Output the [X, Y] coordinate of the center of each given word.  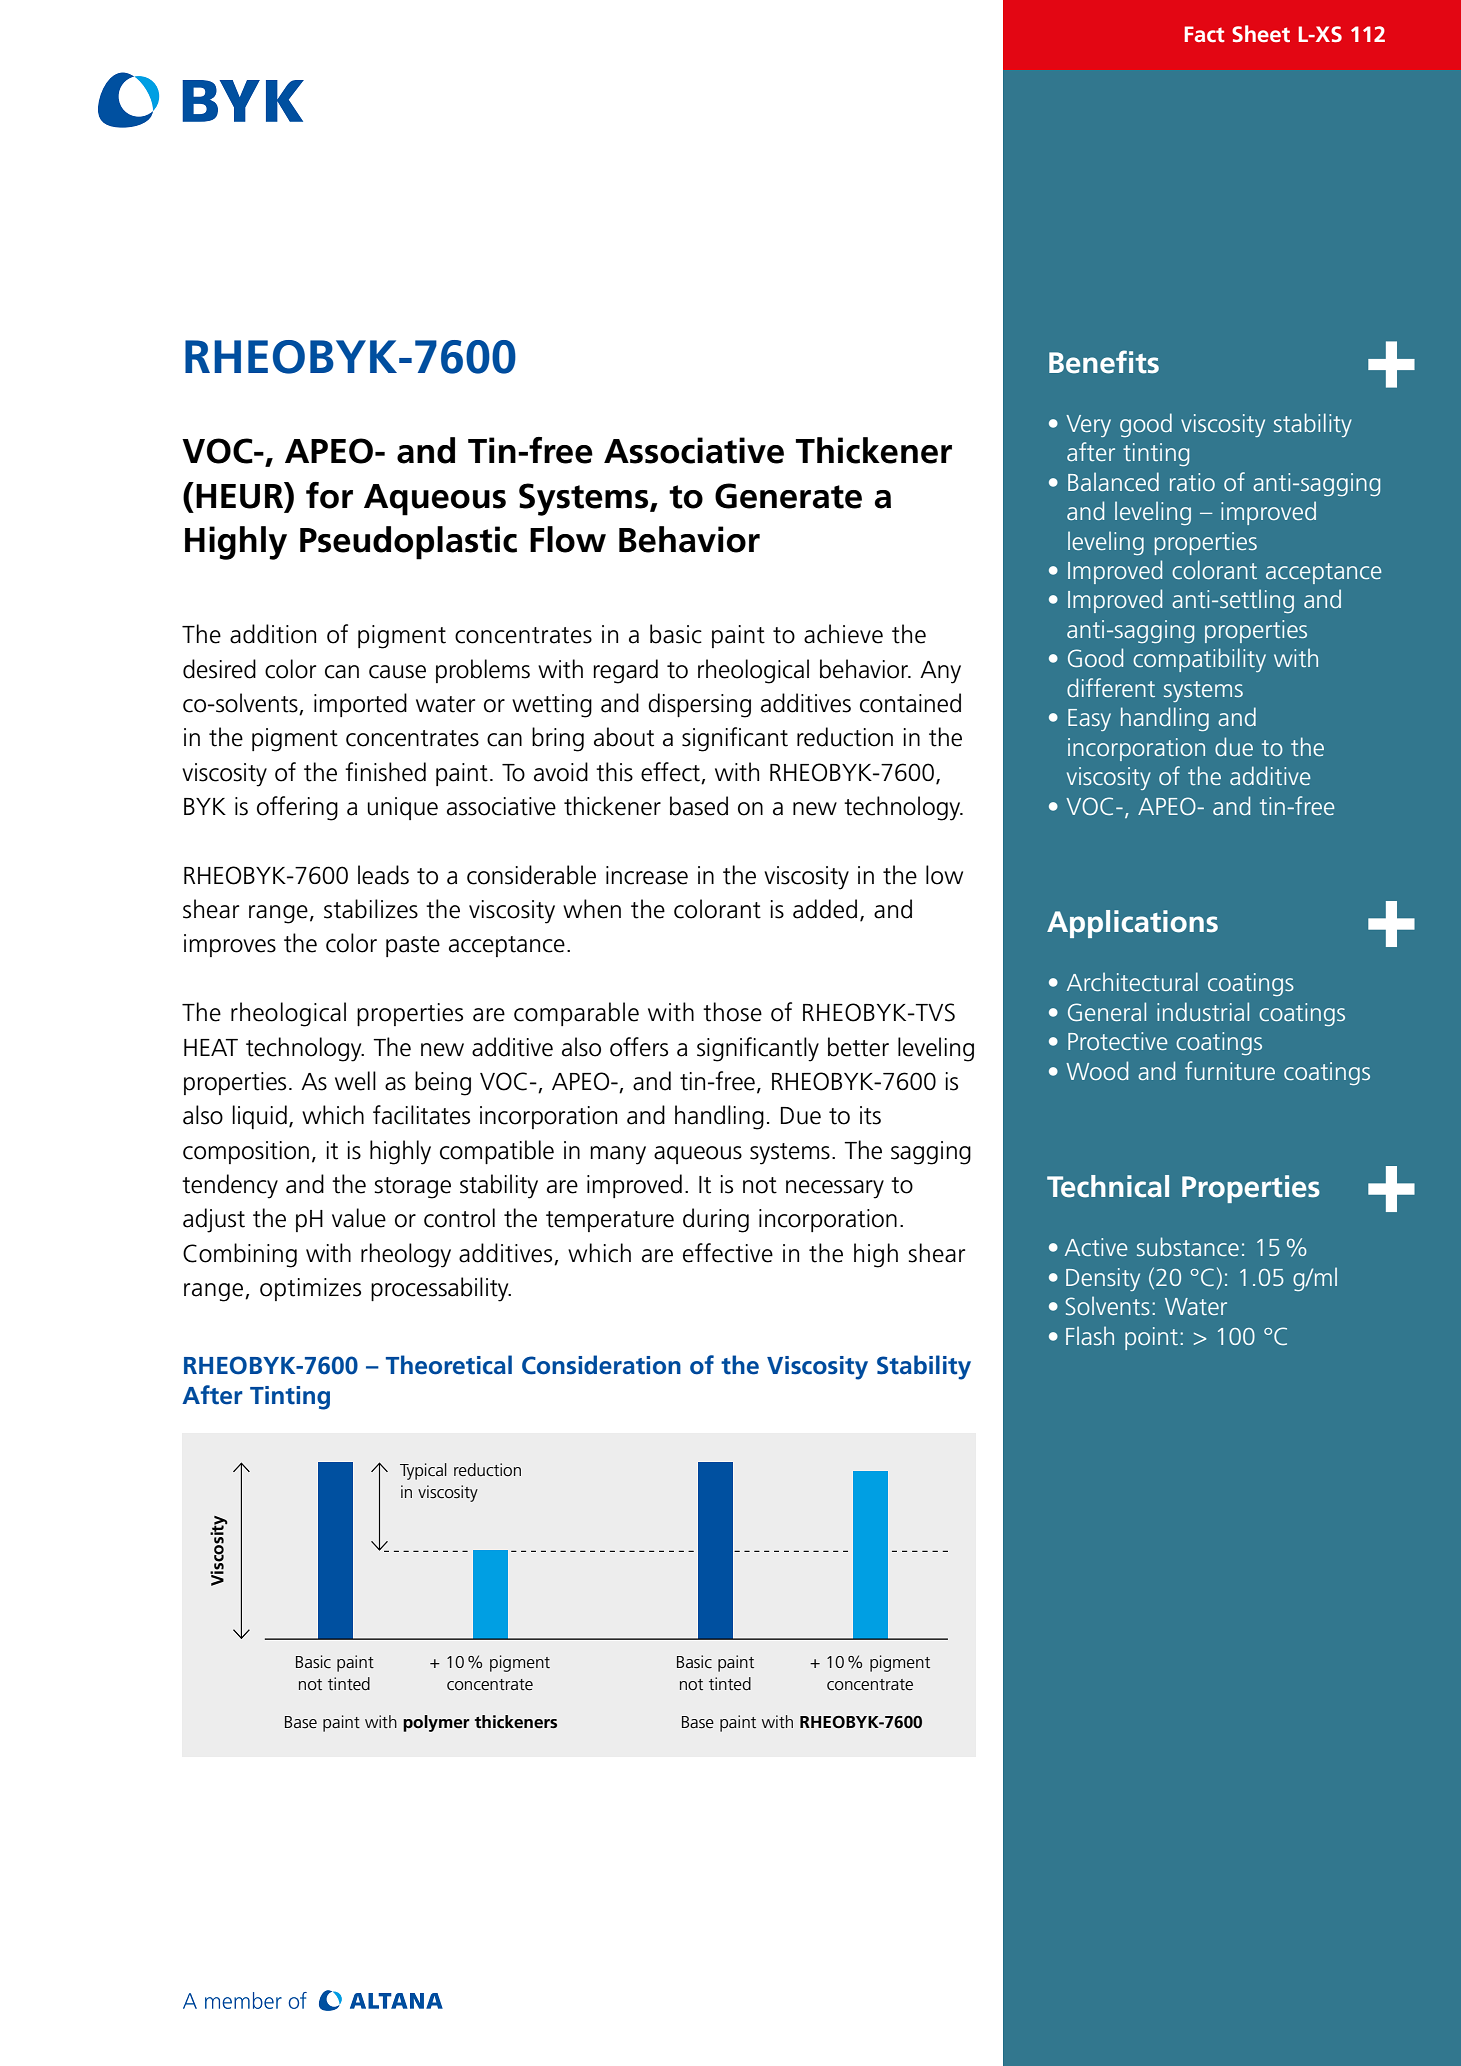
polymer [436, 1723]
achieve [843, 634]
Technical [1108, 1186]
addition [273, 634]
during [716, 1220]
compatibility [1199, 660]
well [355, 1081]
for [329, 495]
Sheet [1261, 33]
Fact [1205, 34]
